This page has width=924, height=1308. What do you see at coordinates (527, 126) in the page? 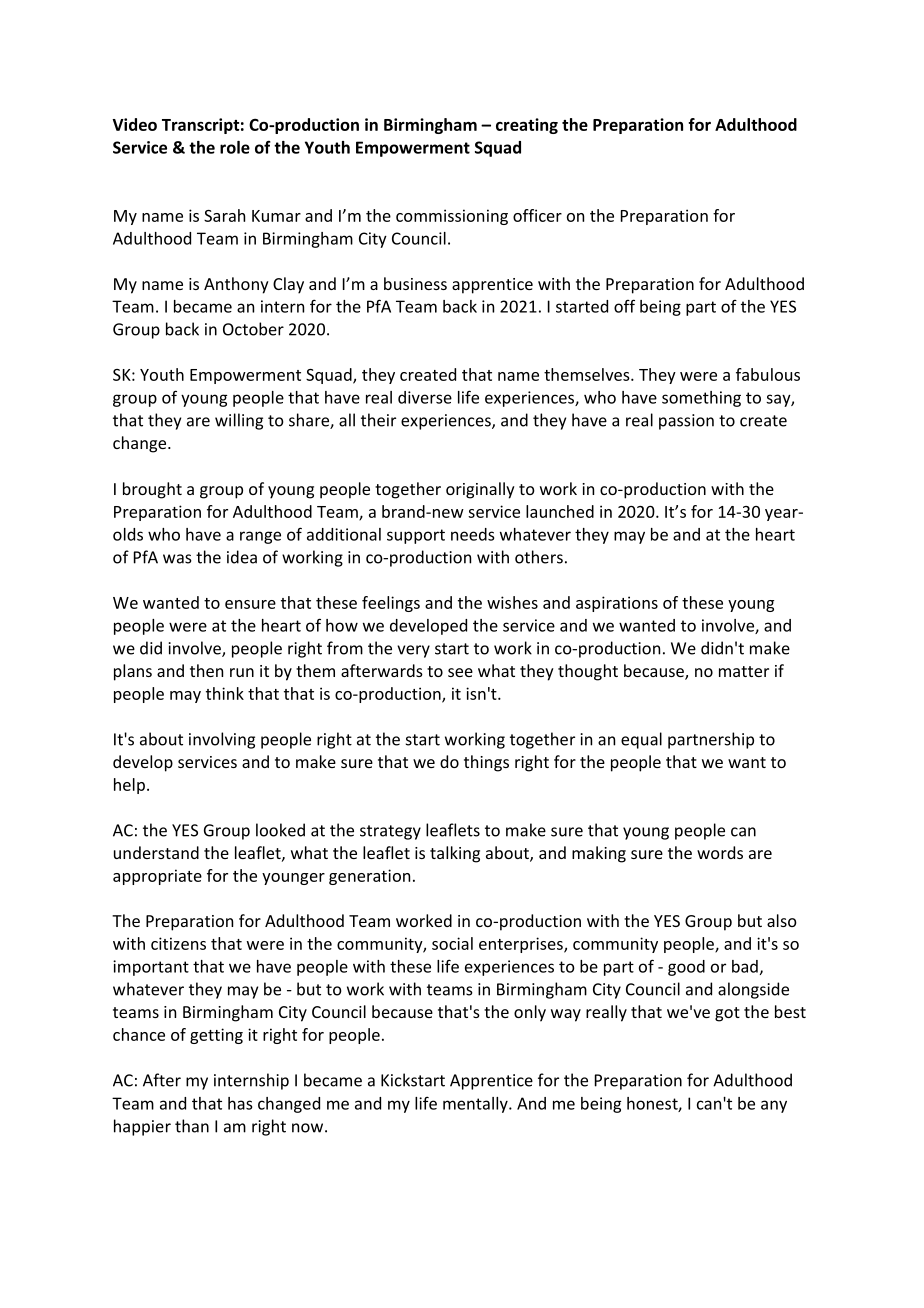
I see `creating` at bounding box center [527, 126].
